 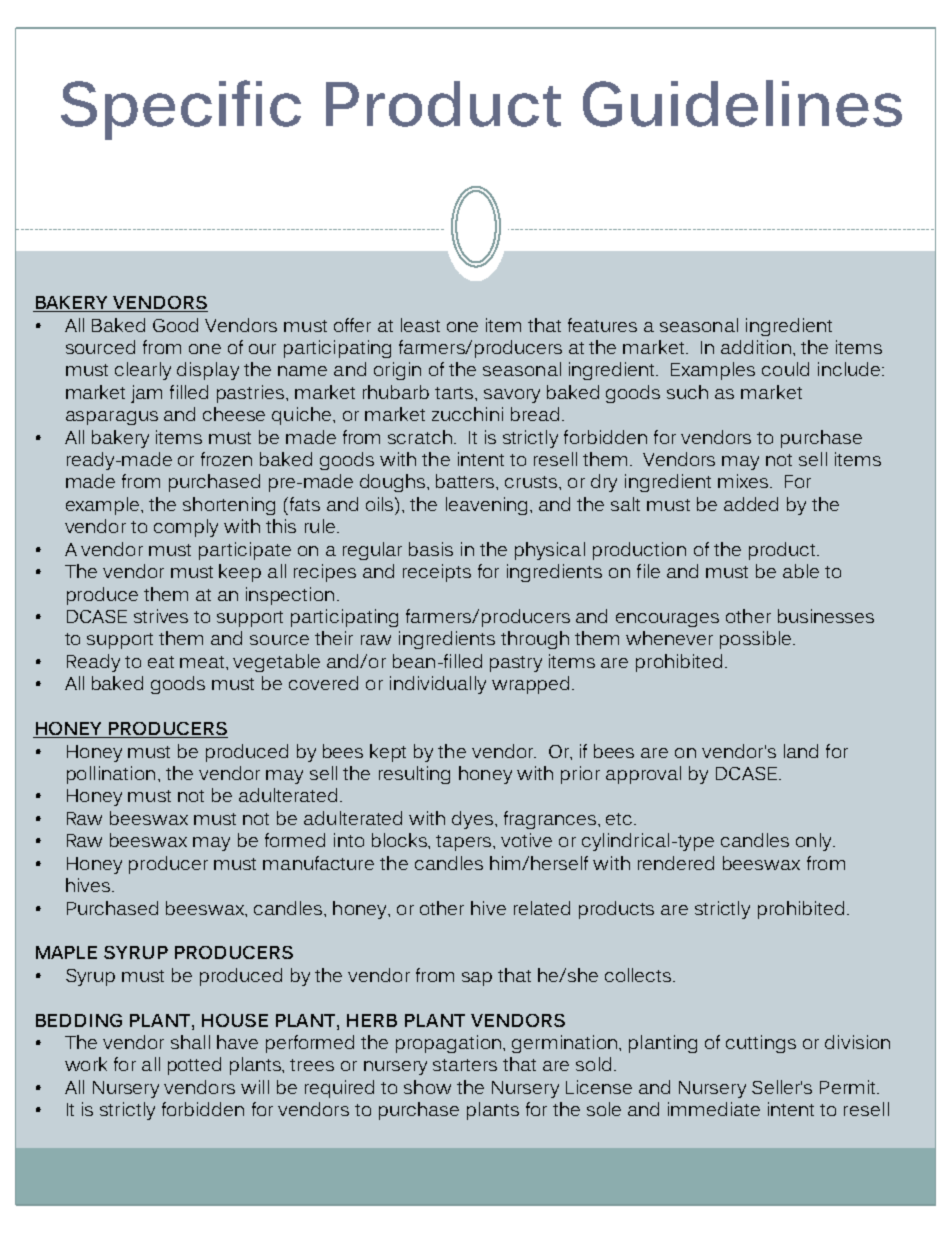 What do you see at coordinates (751, 504) in the image?
I see `added` at bounding box center [751, 504].
